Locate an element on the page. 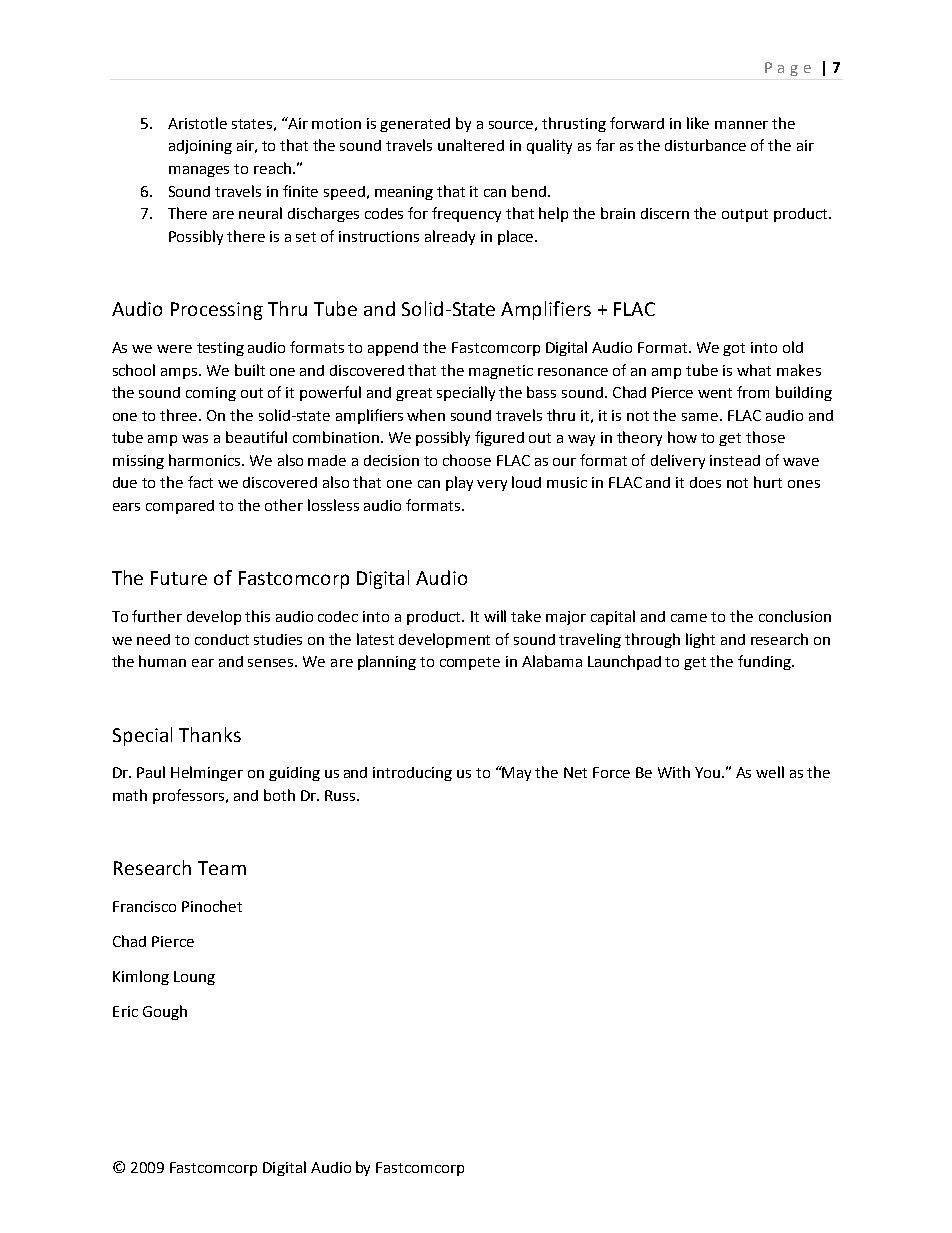 The height and width of the page is (1233, 952). came is located at coordinates (689, 618).
